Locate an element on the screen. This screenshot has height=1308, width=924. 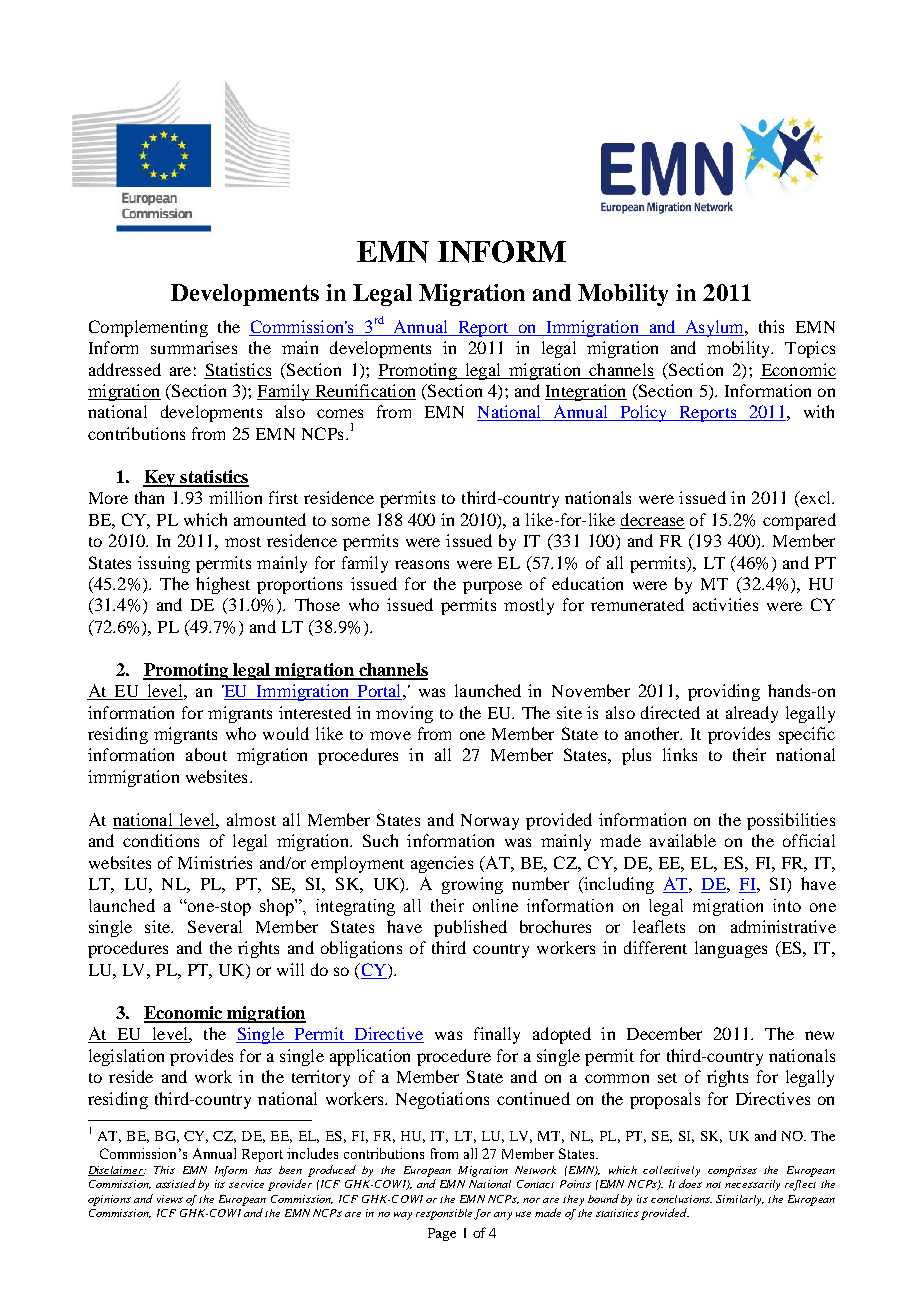
links is located at coordinates (680, 754).
